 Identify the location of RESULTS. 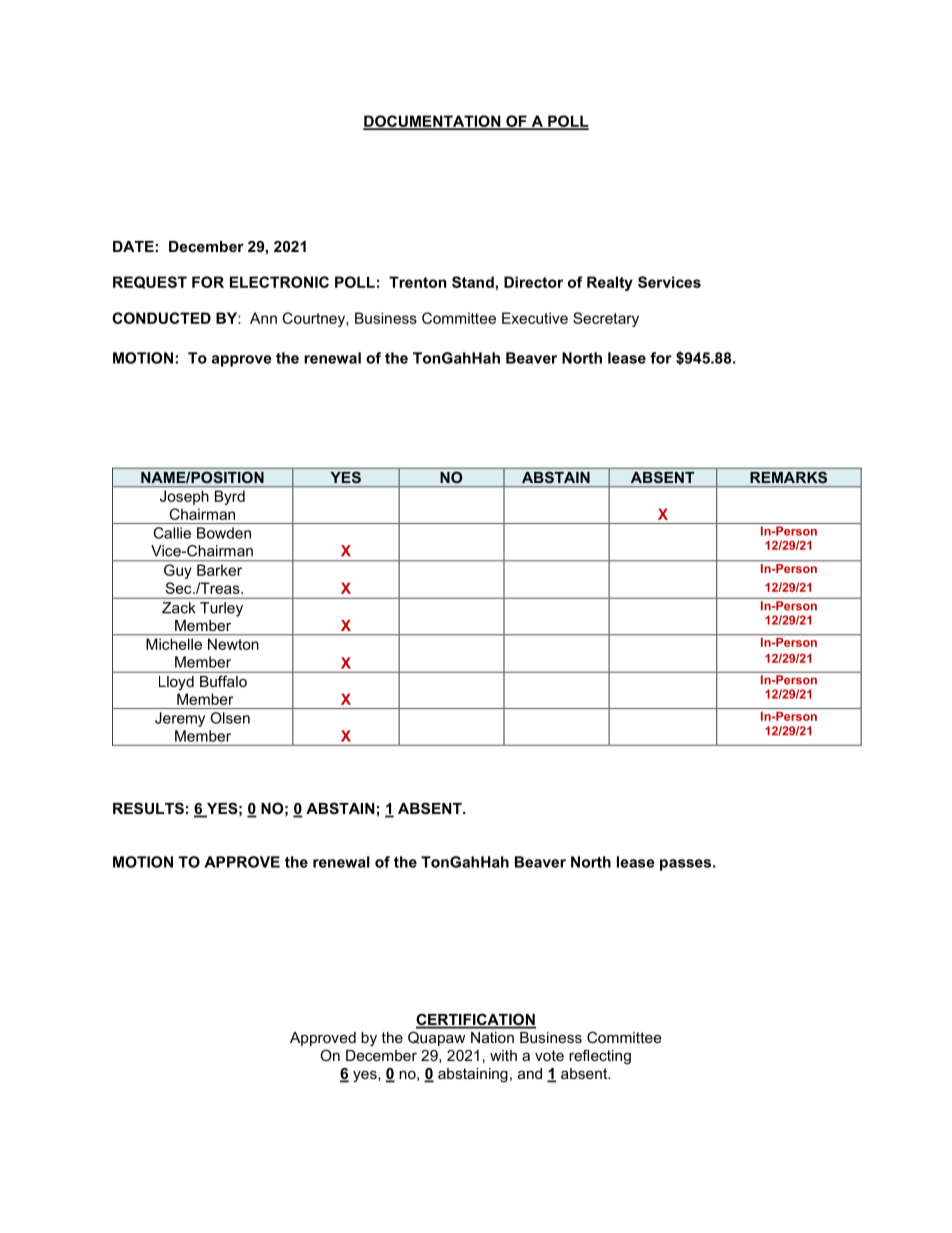
(148, 808).
